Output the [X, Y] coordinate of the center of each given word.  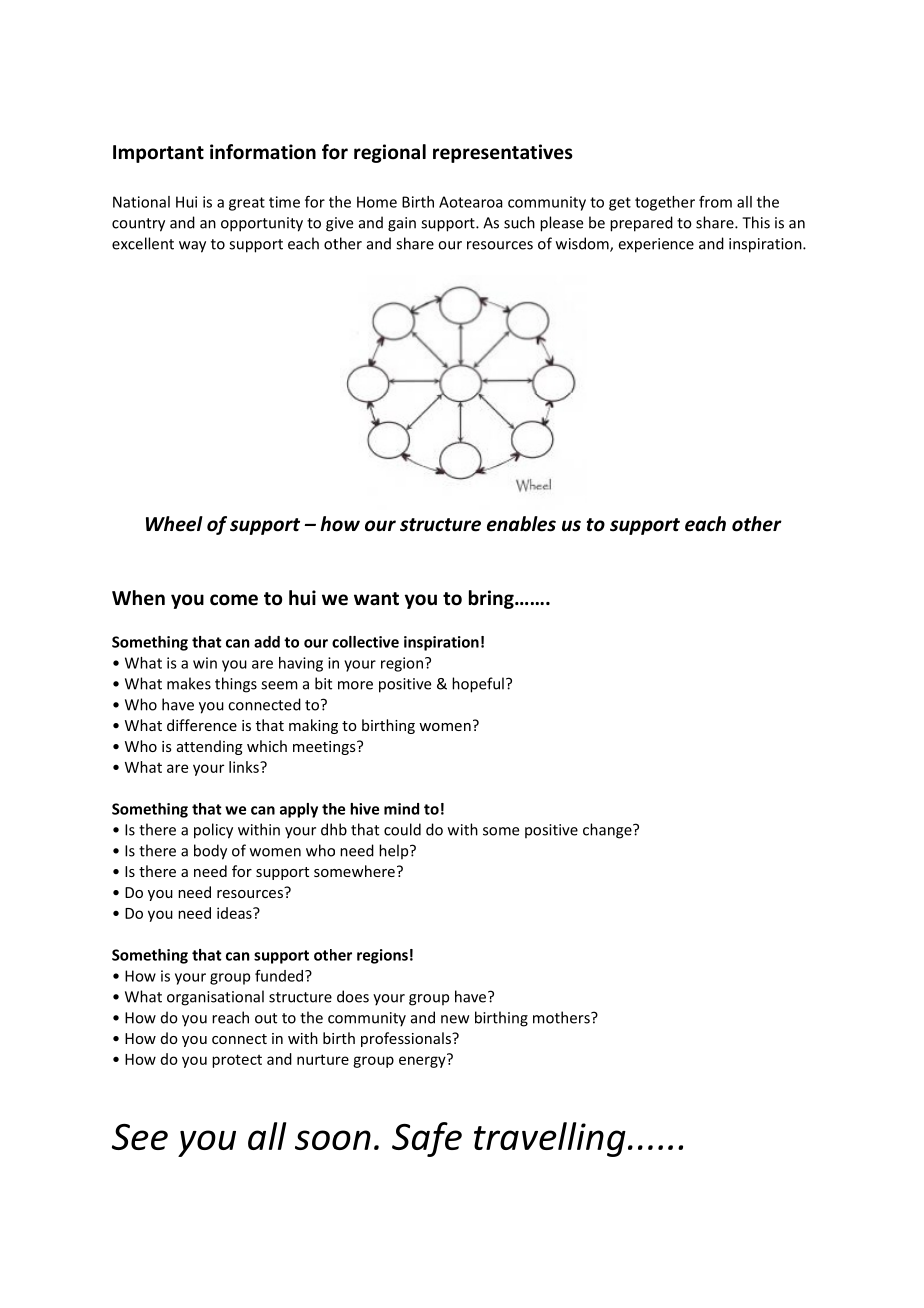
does [353, 996]
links [245, 767]
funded [280, 976]
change [608, 831]
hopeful [478, 685]
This [756, 222]
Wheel [174, 524]
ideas [235, 913]
